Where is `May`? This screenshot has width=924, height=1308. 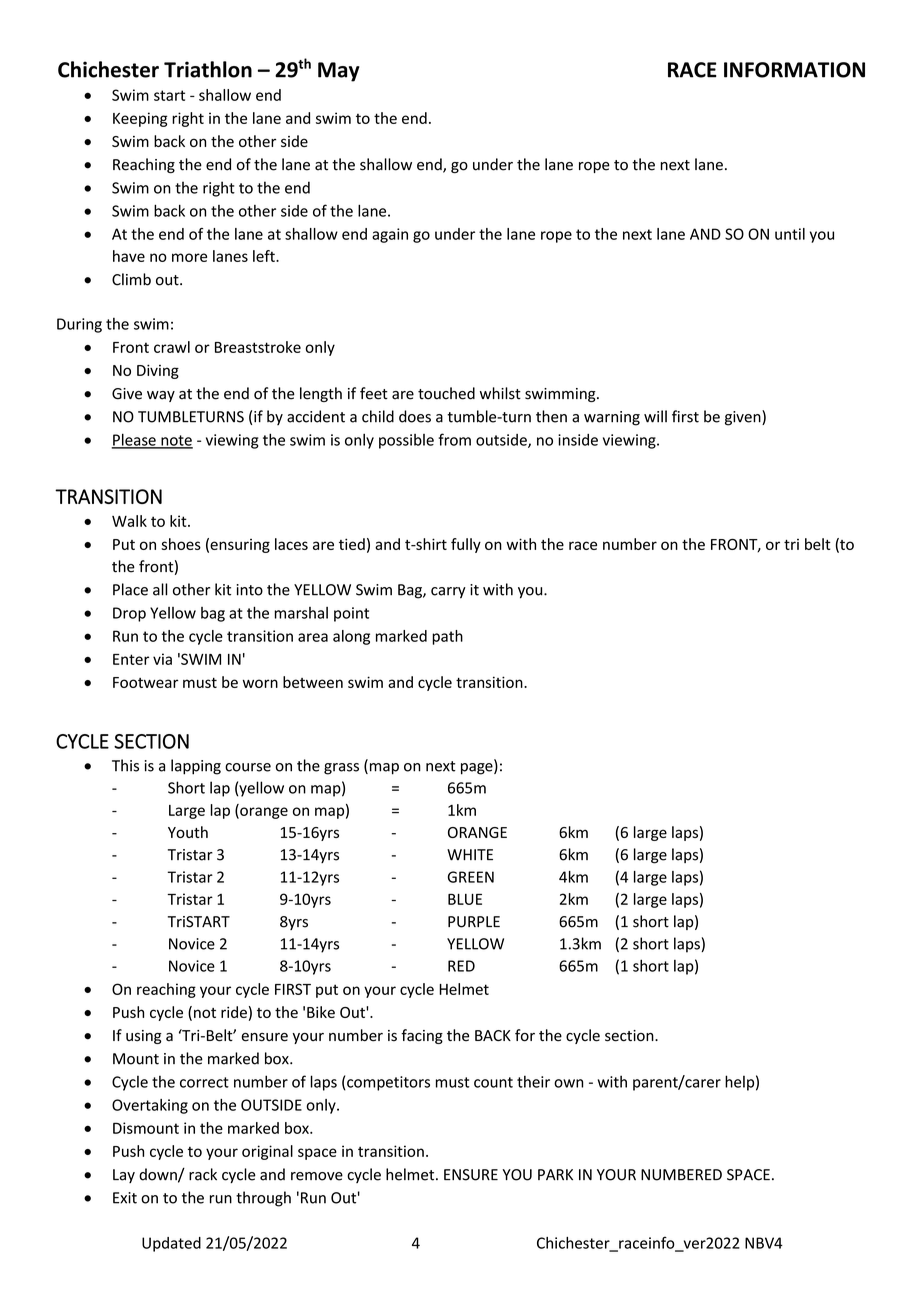
May is located at coordinates (339, 72).
